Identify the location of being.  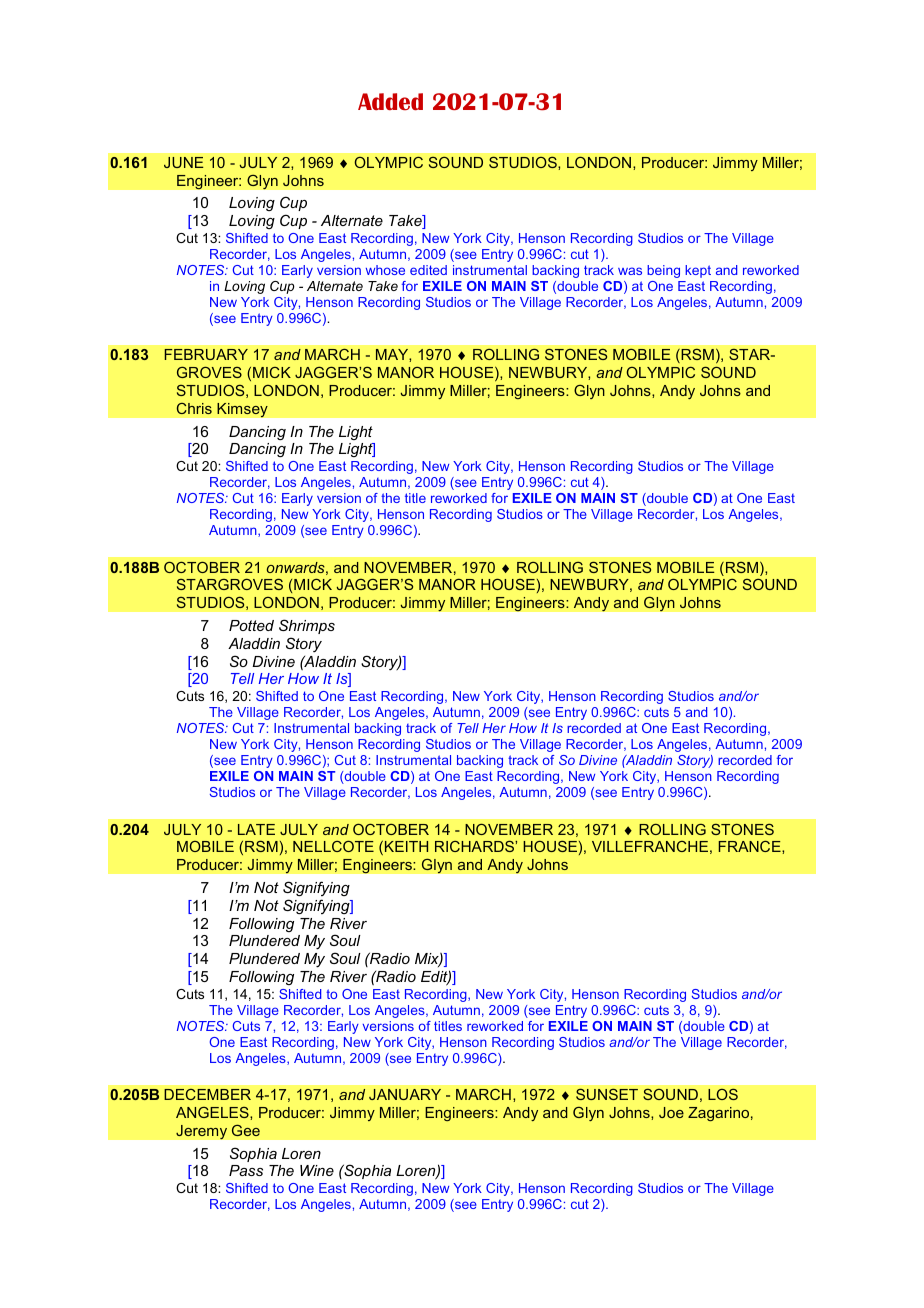
(663, 271).
